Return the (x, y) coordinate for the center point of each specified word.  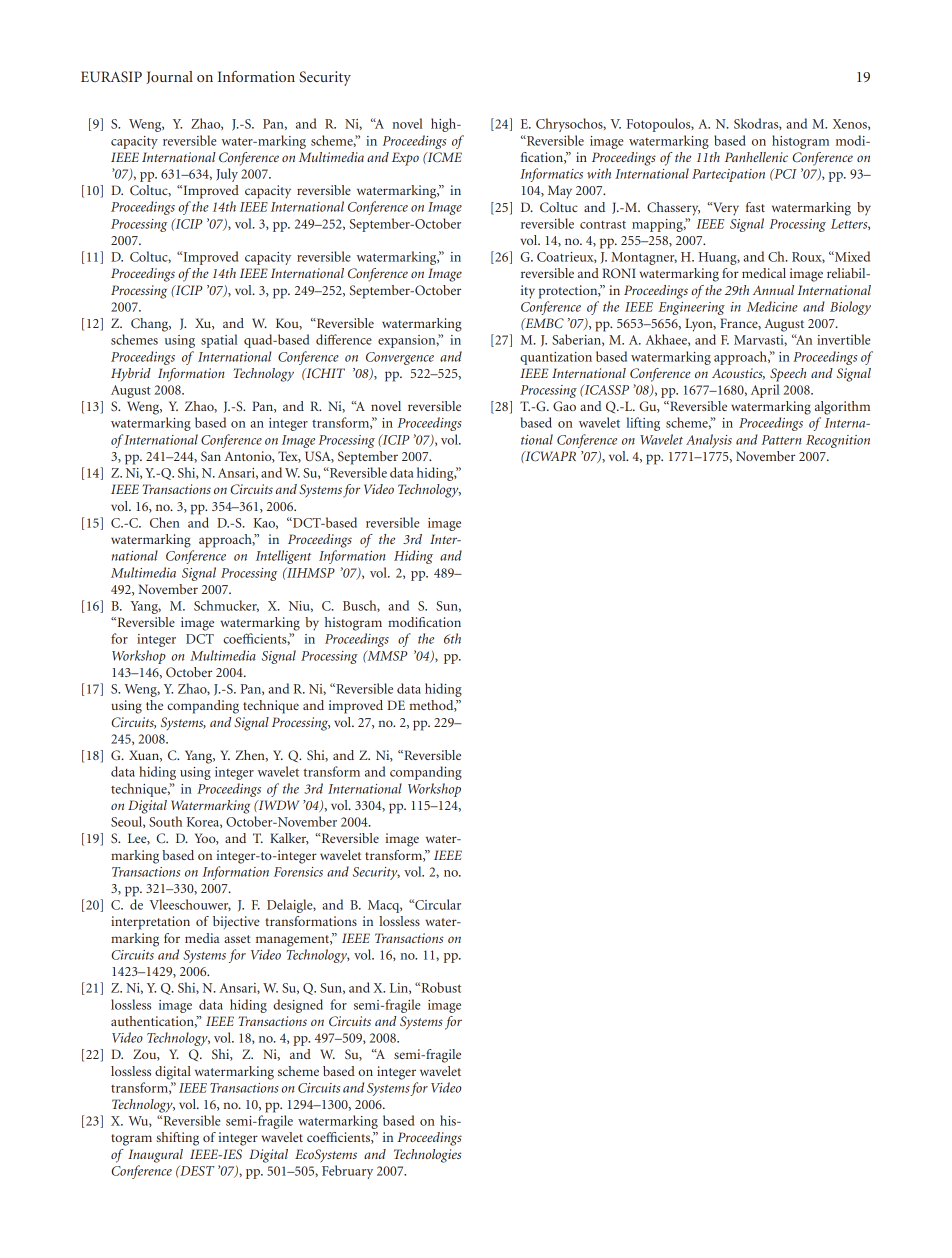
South (165, 821)
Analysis (709, 441)
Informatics (551, 175)
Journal (170, 77)
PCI (784, 173)
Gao (564, 406)
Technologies (428, 1156)
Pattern (781, 440)
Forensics (298, 872)
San (211, 456)
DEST (196, 1171)
